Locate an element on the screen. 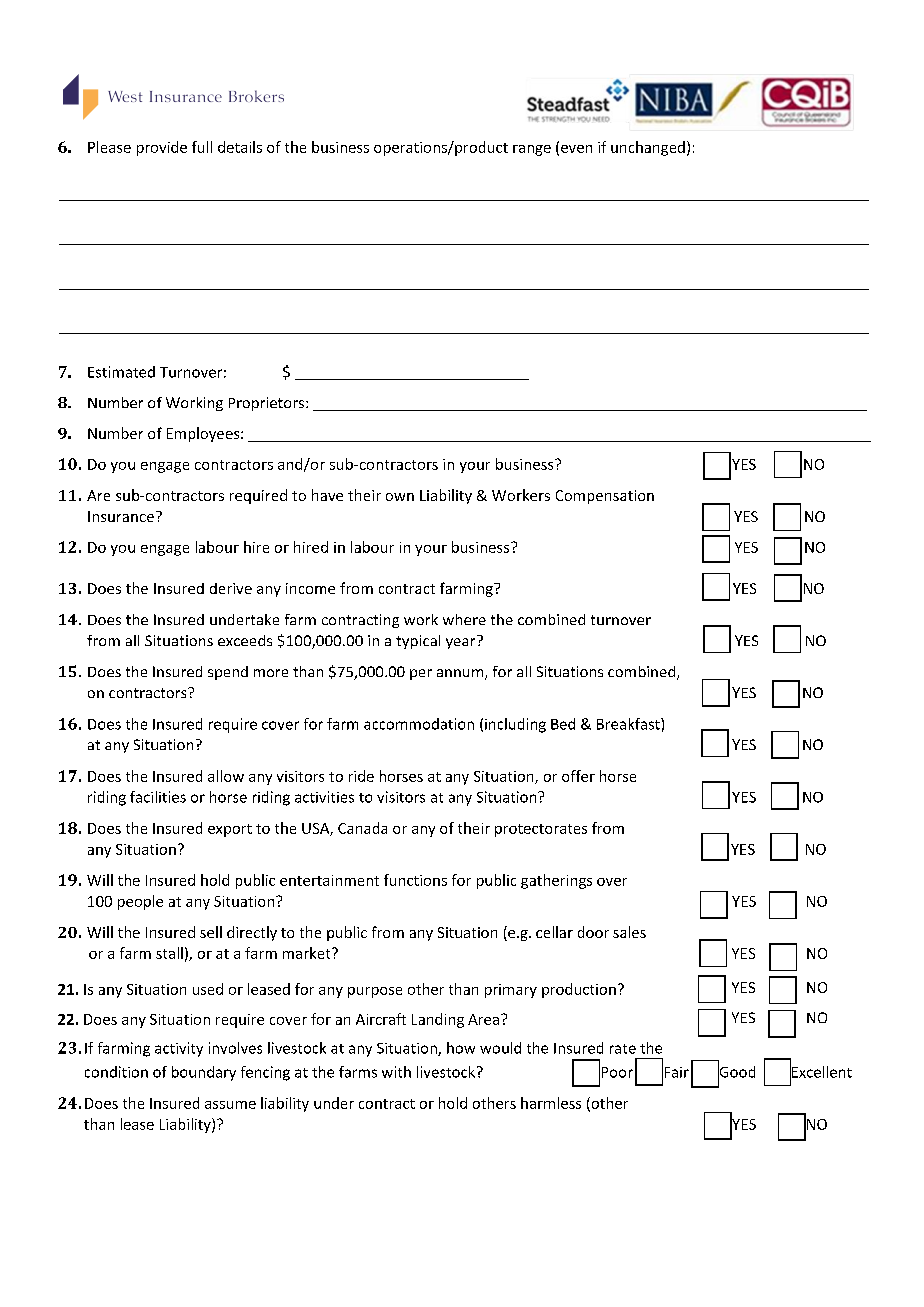 This screenshot has width=924, height=1307. Good is located at coordinates (736, 1071).
